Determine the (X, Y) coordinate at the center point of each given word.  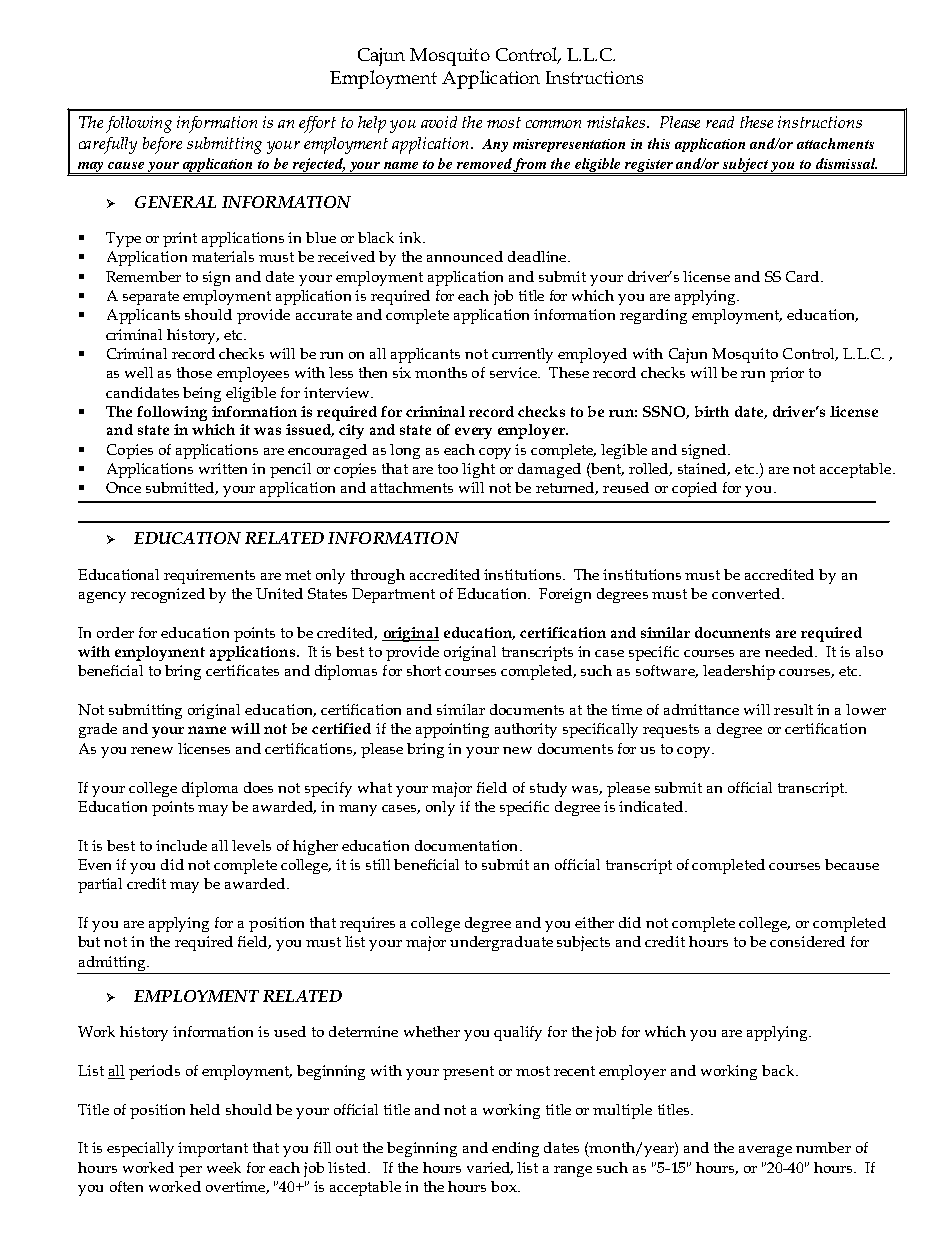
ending (515, 1149)
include (181, 845)
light (478, 470)
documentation (468, 845)
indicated (652, 806)
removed (484, 163)
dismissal (846, 163)
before (162, 145)
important (213, 1149)
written (223, 468)
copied (694, 489)
